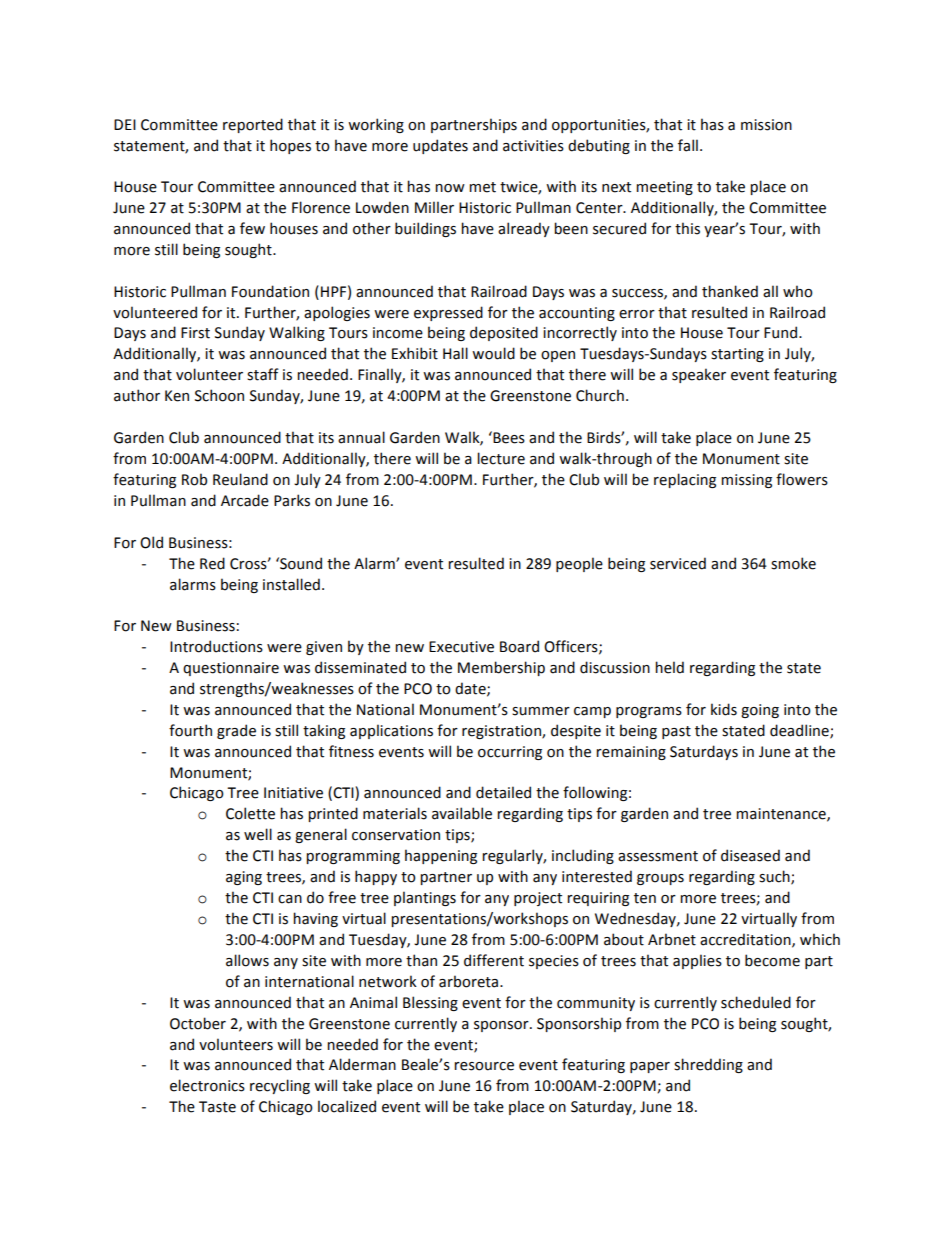 The width and height of the screenshot is (952, 1233). Describe the element at coordinates (502, 732) in the screenshot. I see `registration` at that location.
